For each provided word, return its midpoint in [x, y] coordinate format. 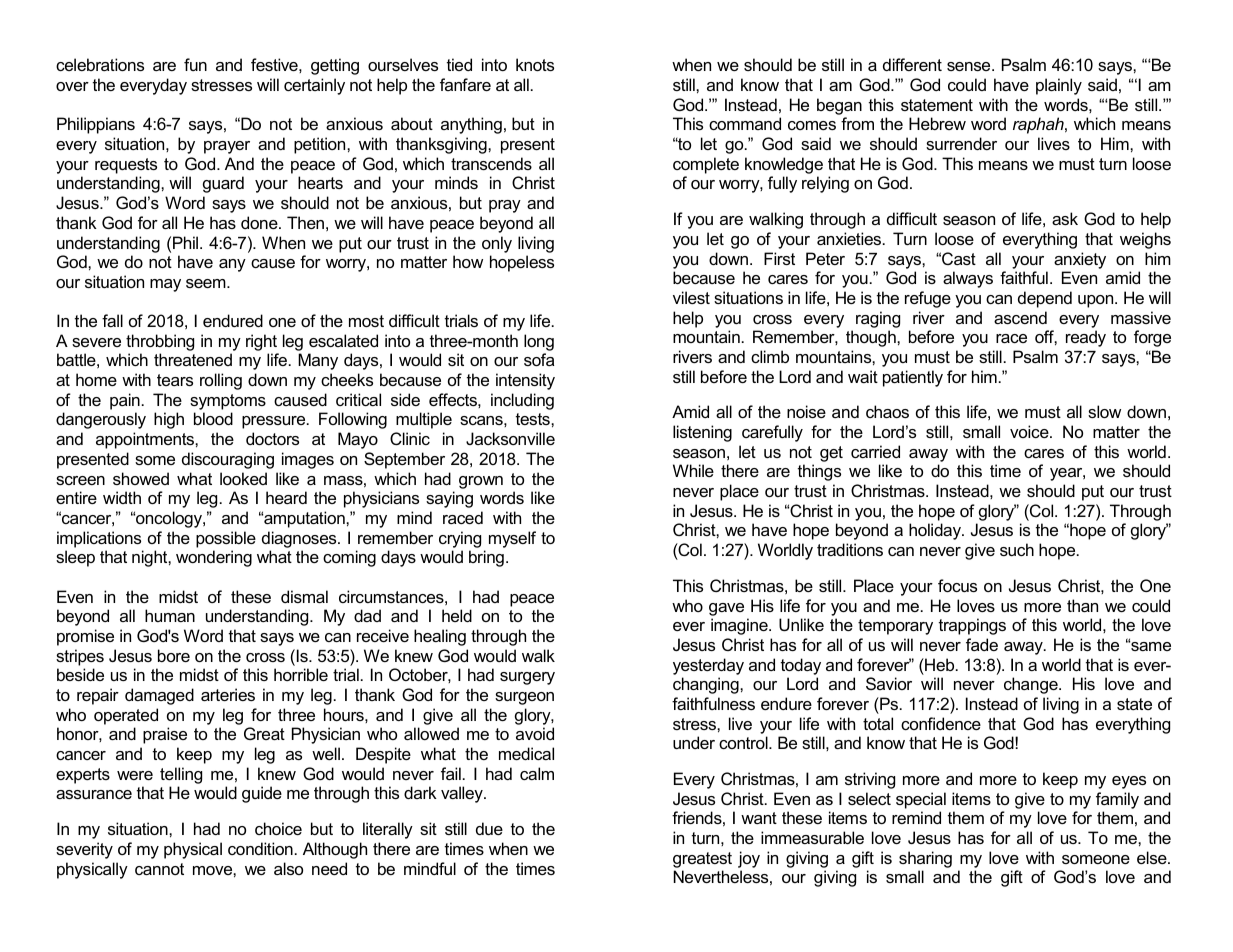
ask [1065, 218]
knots [535, 64]
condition [260, 848]
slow [1104, 411]
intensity [525, 381]
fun [195, 64]
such [1017, 549]
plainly [1059, 86]
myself [512, 539]
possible [226, 539]
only [497, 244]
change [1032, 685]
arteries [228, 694]
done [260, 222]
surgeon [524, 698]
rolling [221, 381]
